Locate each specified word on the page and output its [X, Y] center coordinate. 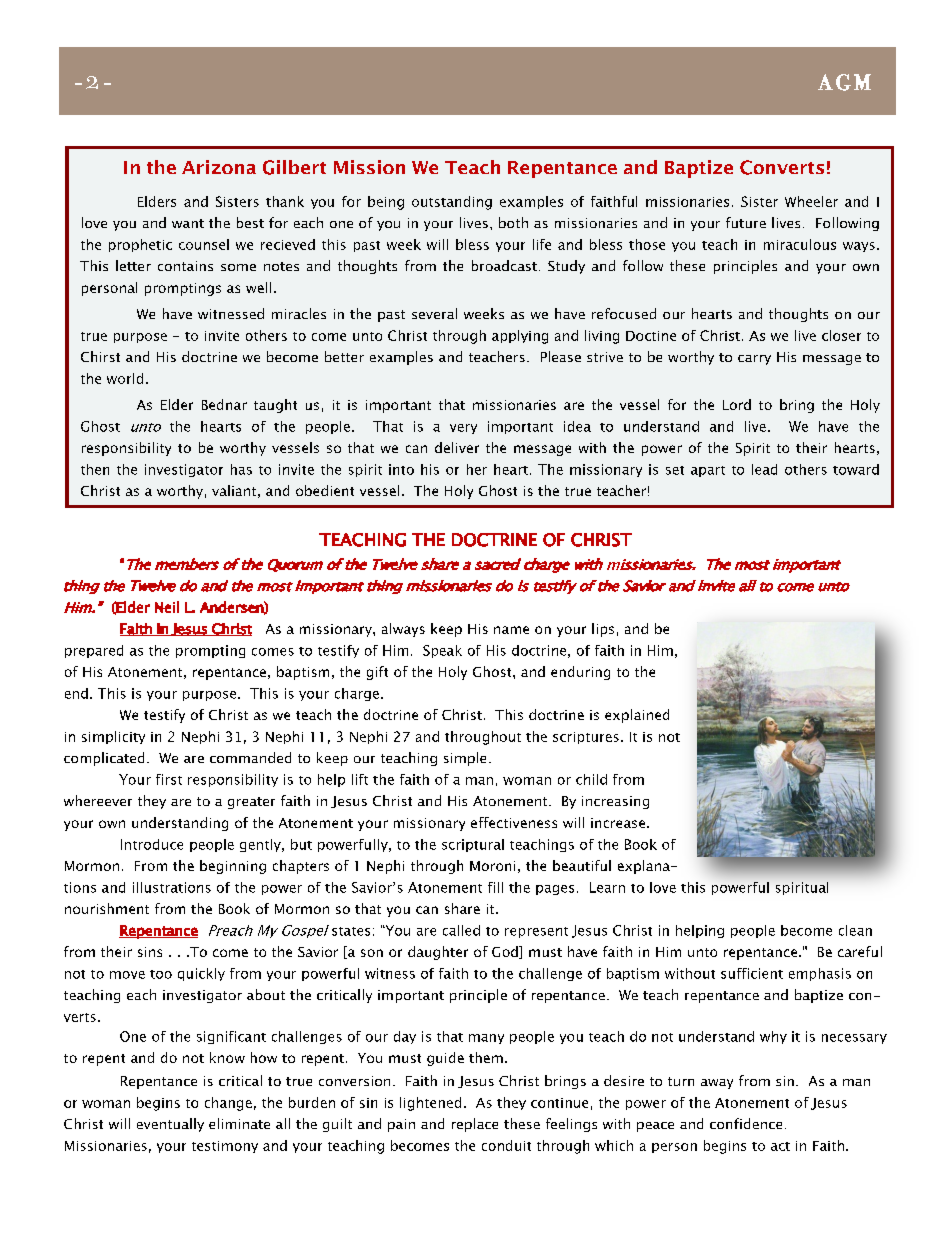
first [169, 779]
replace [475, 1125]
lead [764, 469]
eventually [170, 1125]
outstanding [452, 203]
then [95, 469]
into [401, 469]
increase [619, 823]
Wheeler [811, 201]
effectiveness [514, 822]
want [188, 223]
